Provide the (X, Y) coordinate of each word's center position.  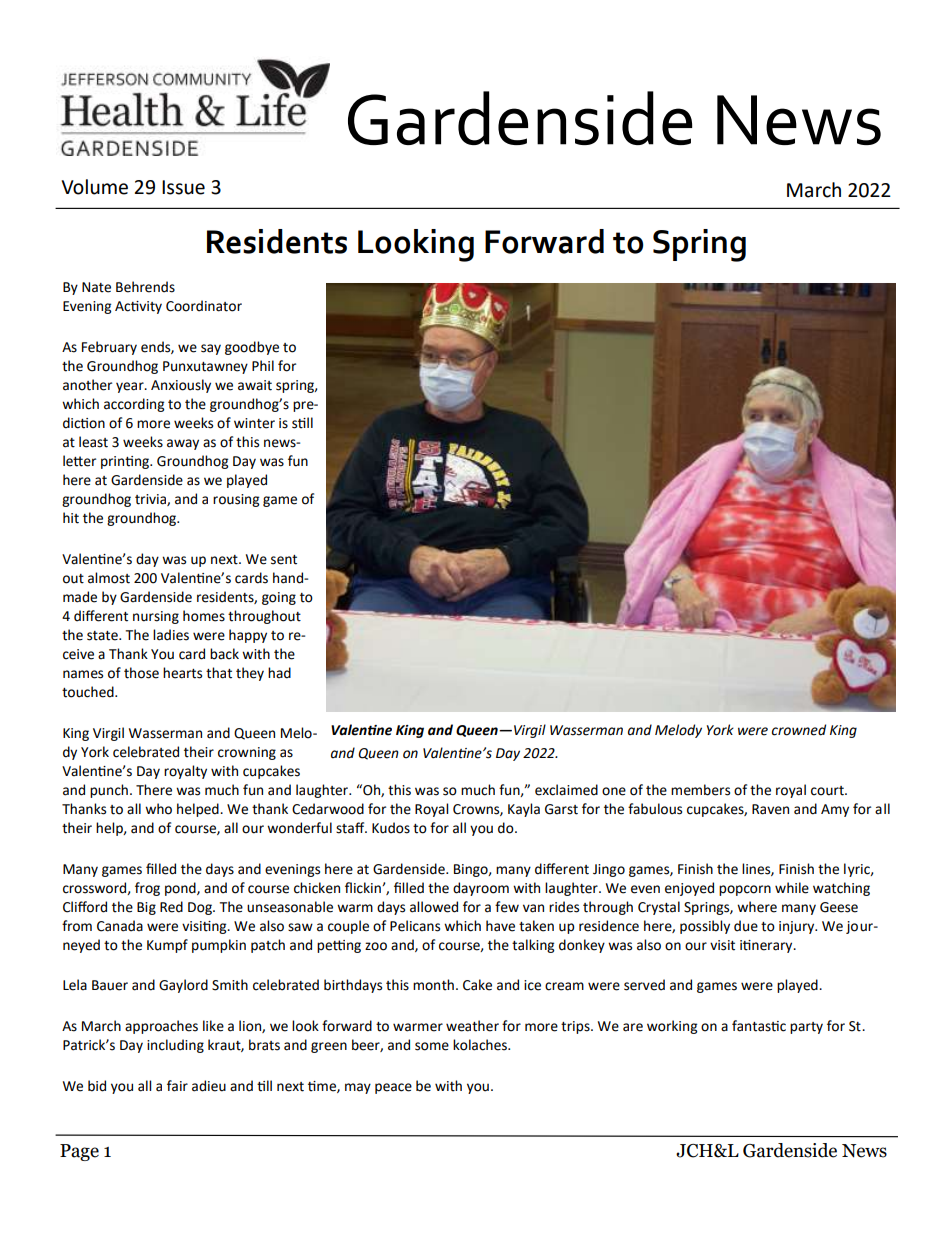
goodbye (252, 348)
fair (177, 1086)
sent (284, 560)
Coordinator (204, 306)
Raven (770, 809)
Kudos (391, 828)
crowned (799, 730)
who (158, 809)
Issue (183, 187)
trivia (151, 500)
